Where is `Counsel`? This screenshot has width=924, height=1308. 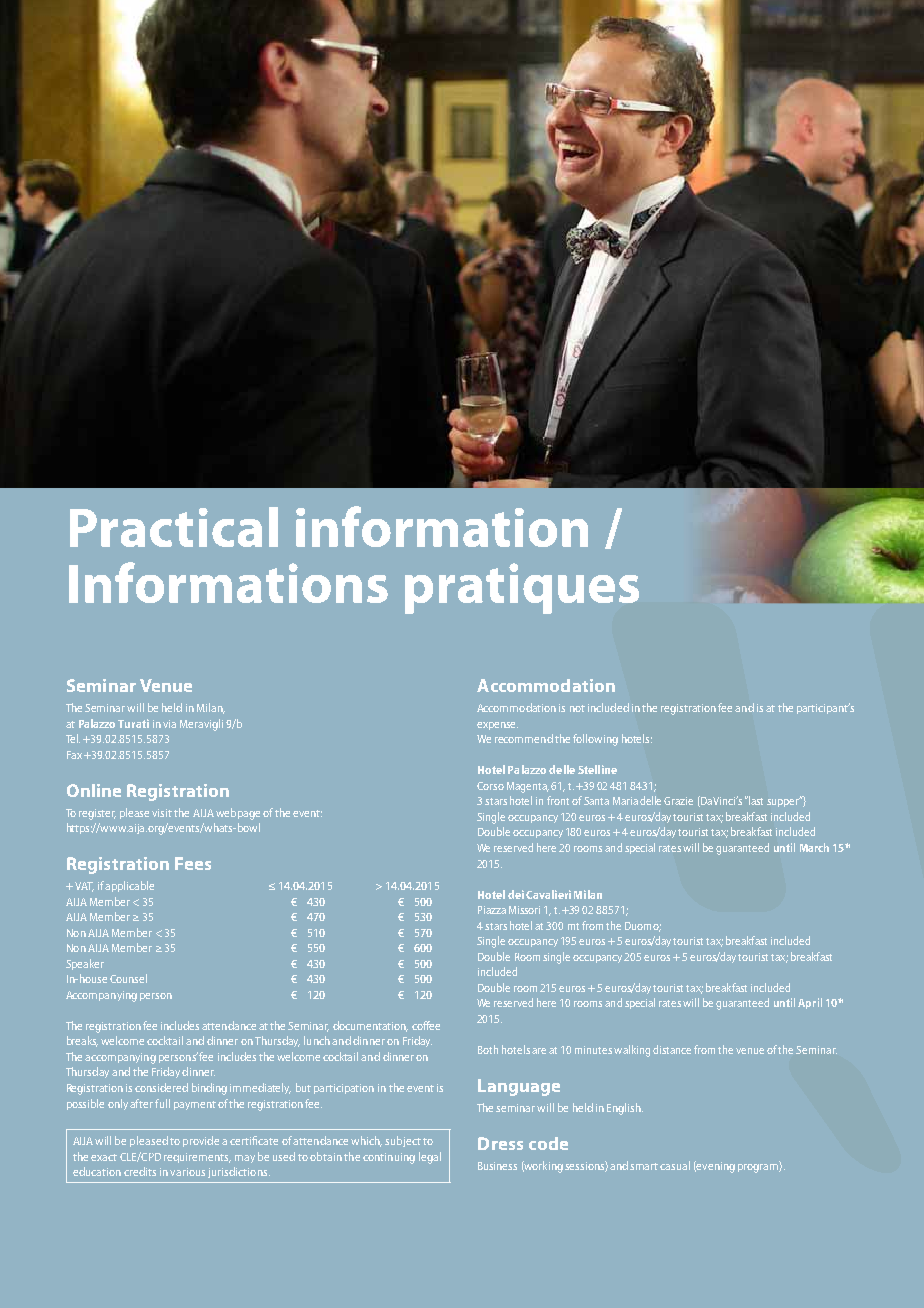 Counsel is located at coordinates (128, 978).
